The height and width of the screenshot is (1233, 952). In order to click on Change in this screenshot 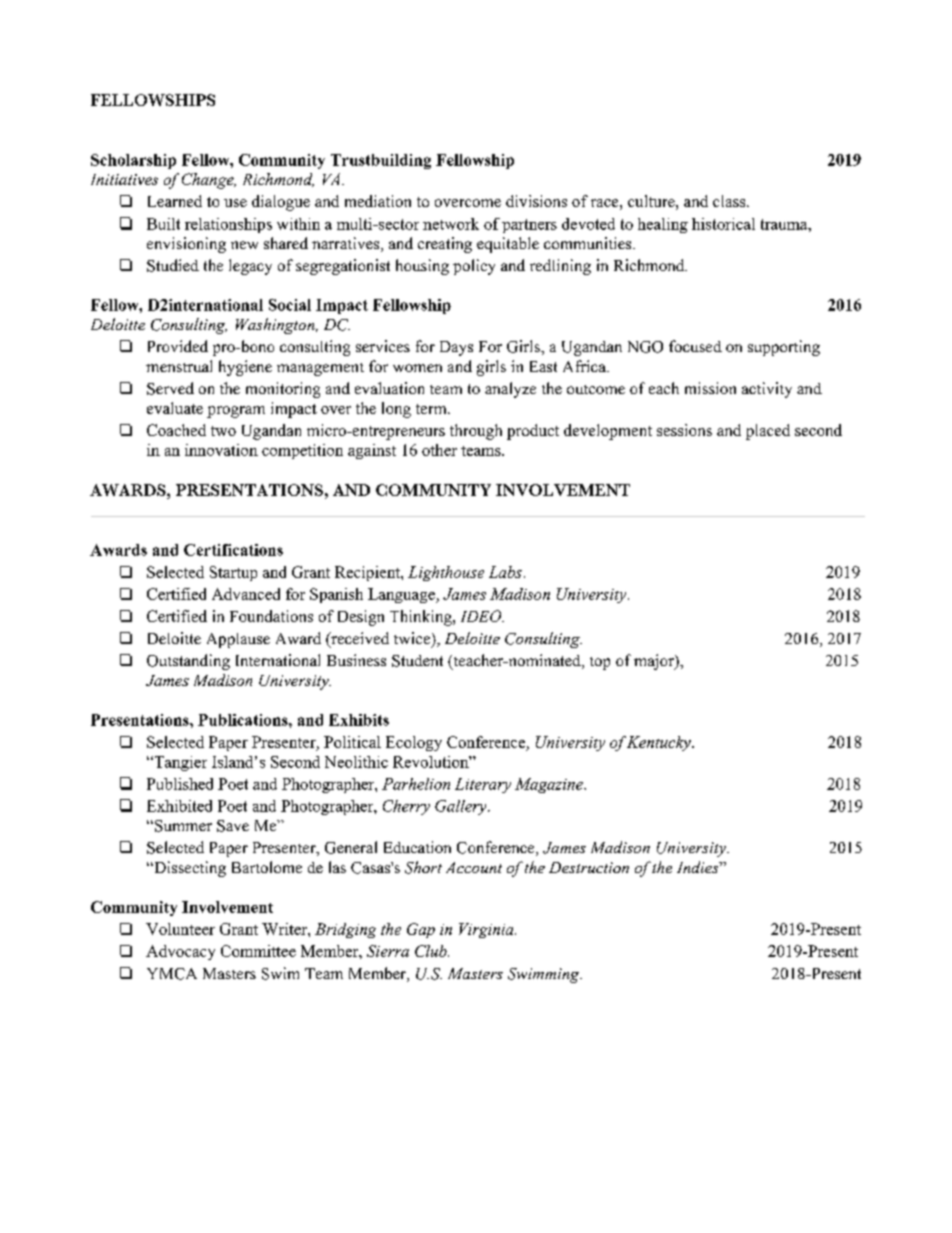, I will do `click(209, 181)`.
